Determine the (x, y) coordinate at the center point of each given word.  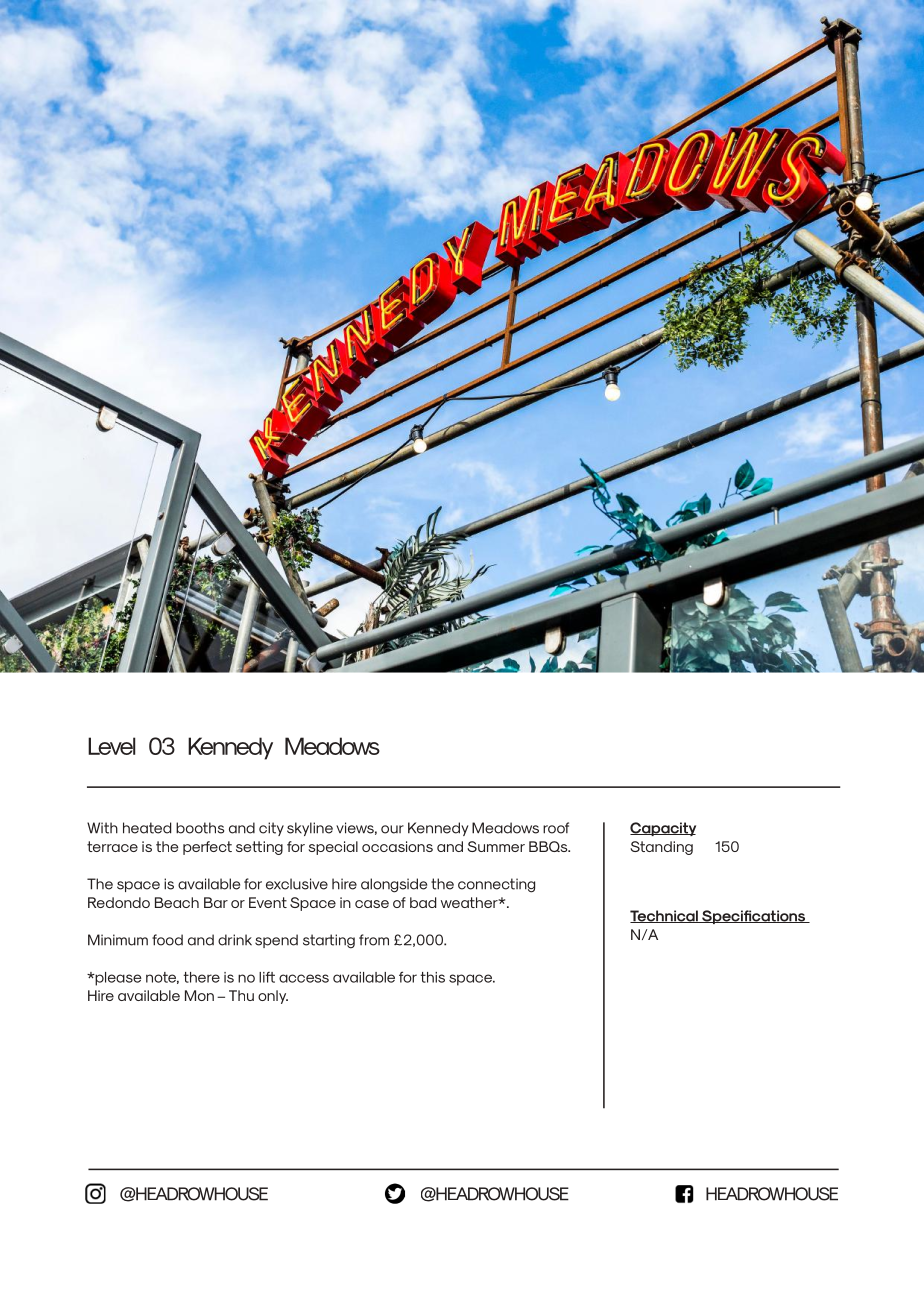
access (304, 978)
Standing (661, 848)
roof (556, 828)
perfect (207, 848)
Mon (199, 995)
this (432, 977)
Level (111, 746)
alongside (394, 885)
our (392, 829)
